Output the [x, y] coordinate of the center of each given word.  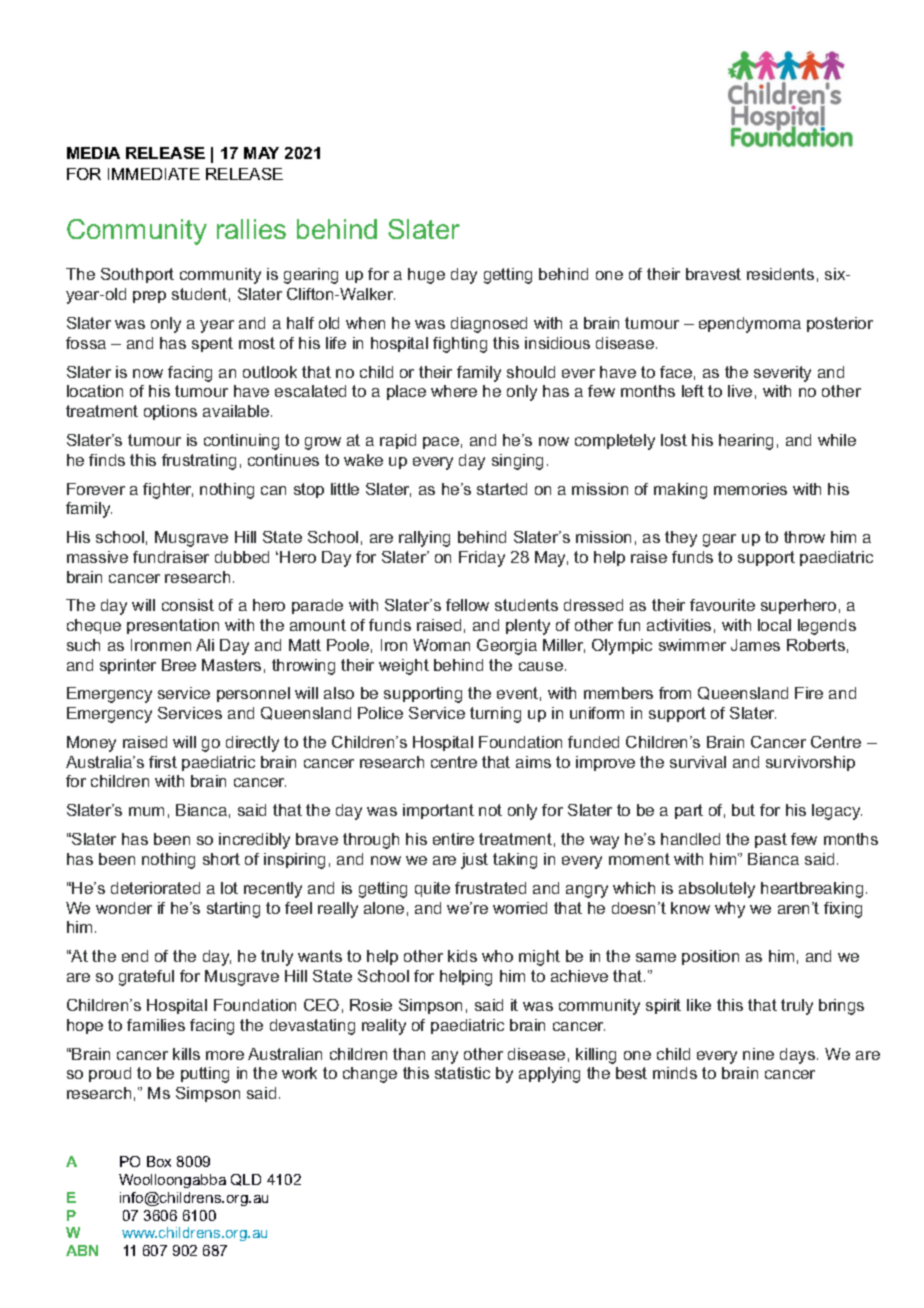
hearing [746, 442]
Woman [441, 645]
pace [441, 443]
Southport [137, 275]
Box [159, 1161]
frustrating [199, 462]
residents [780, 274]
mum [146, 811]
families [156, 1025]
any [445, 1057]
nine [758, 1054]
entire [453, 839]
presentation [173, 626]
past [771, 840]
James [755, 645]
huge [426, 276]
